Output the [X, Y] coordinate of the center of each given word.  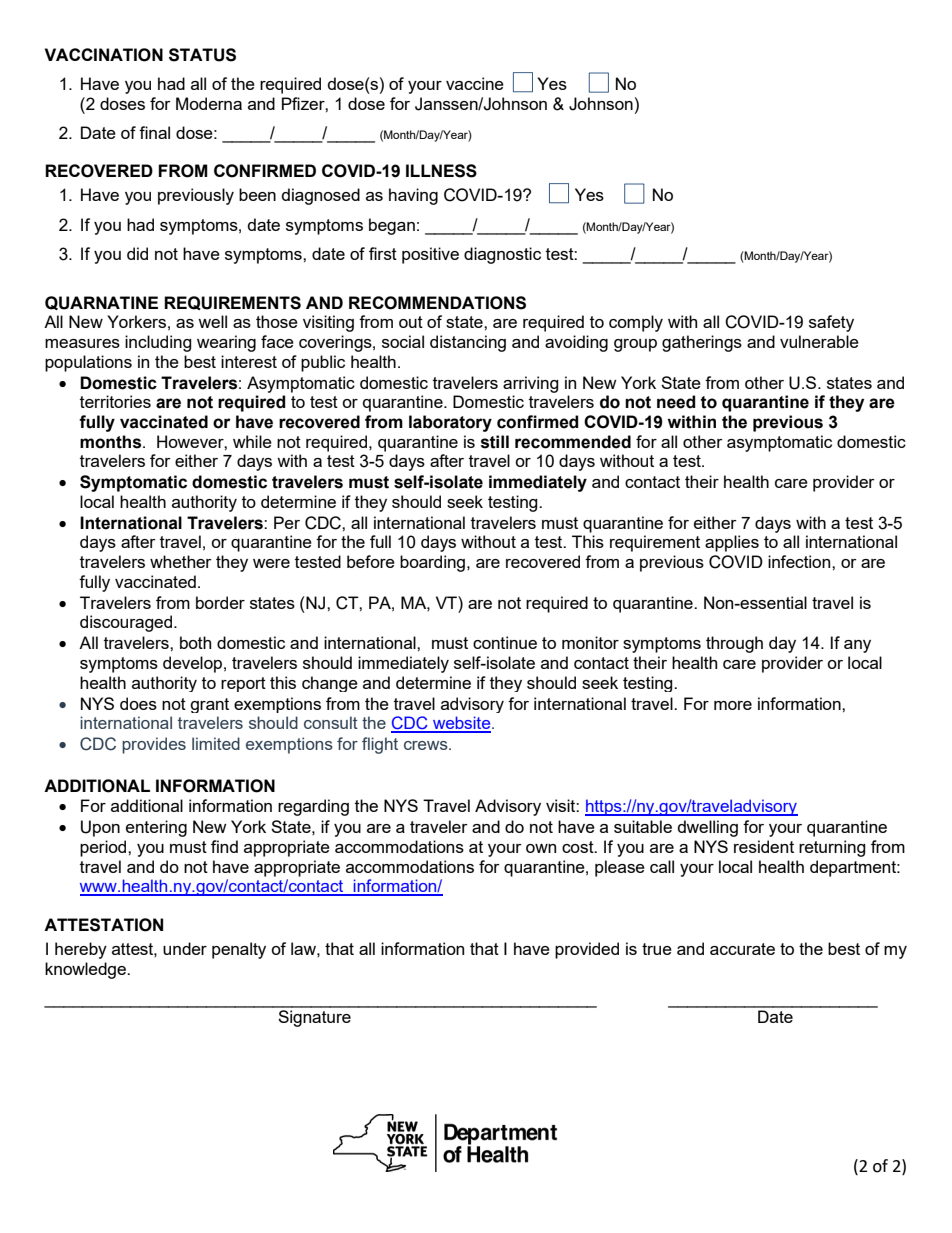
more [733, 705]
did [137, 253]
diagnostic [502, 255]
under [185, 948]
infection [800, 561]
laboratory [450, 423]
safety [831, 323]
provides [154, 745]
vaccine [475, 83]
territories [115, 401]
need [676, 402]
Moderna [209, 103]
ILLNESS [441, 171]
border [220, 602]
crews [427, 745]
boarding [432, 563]
